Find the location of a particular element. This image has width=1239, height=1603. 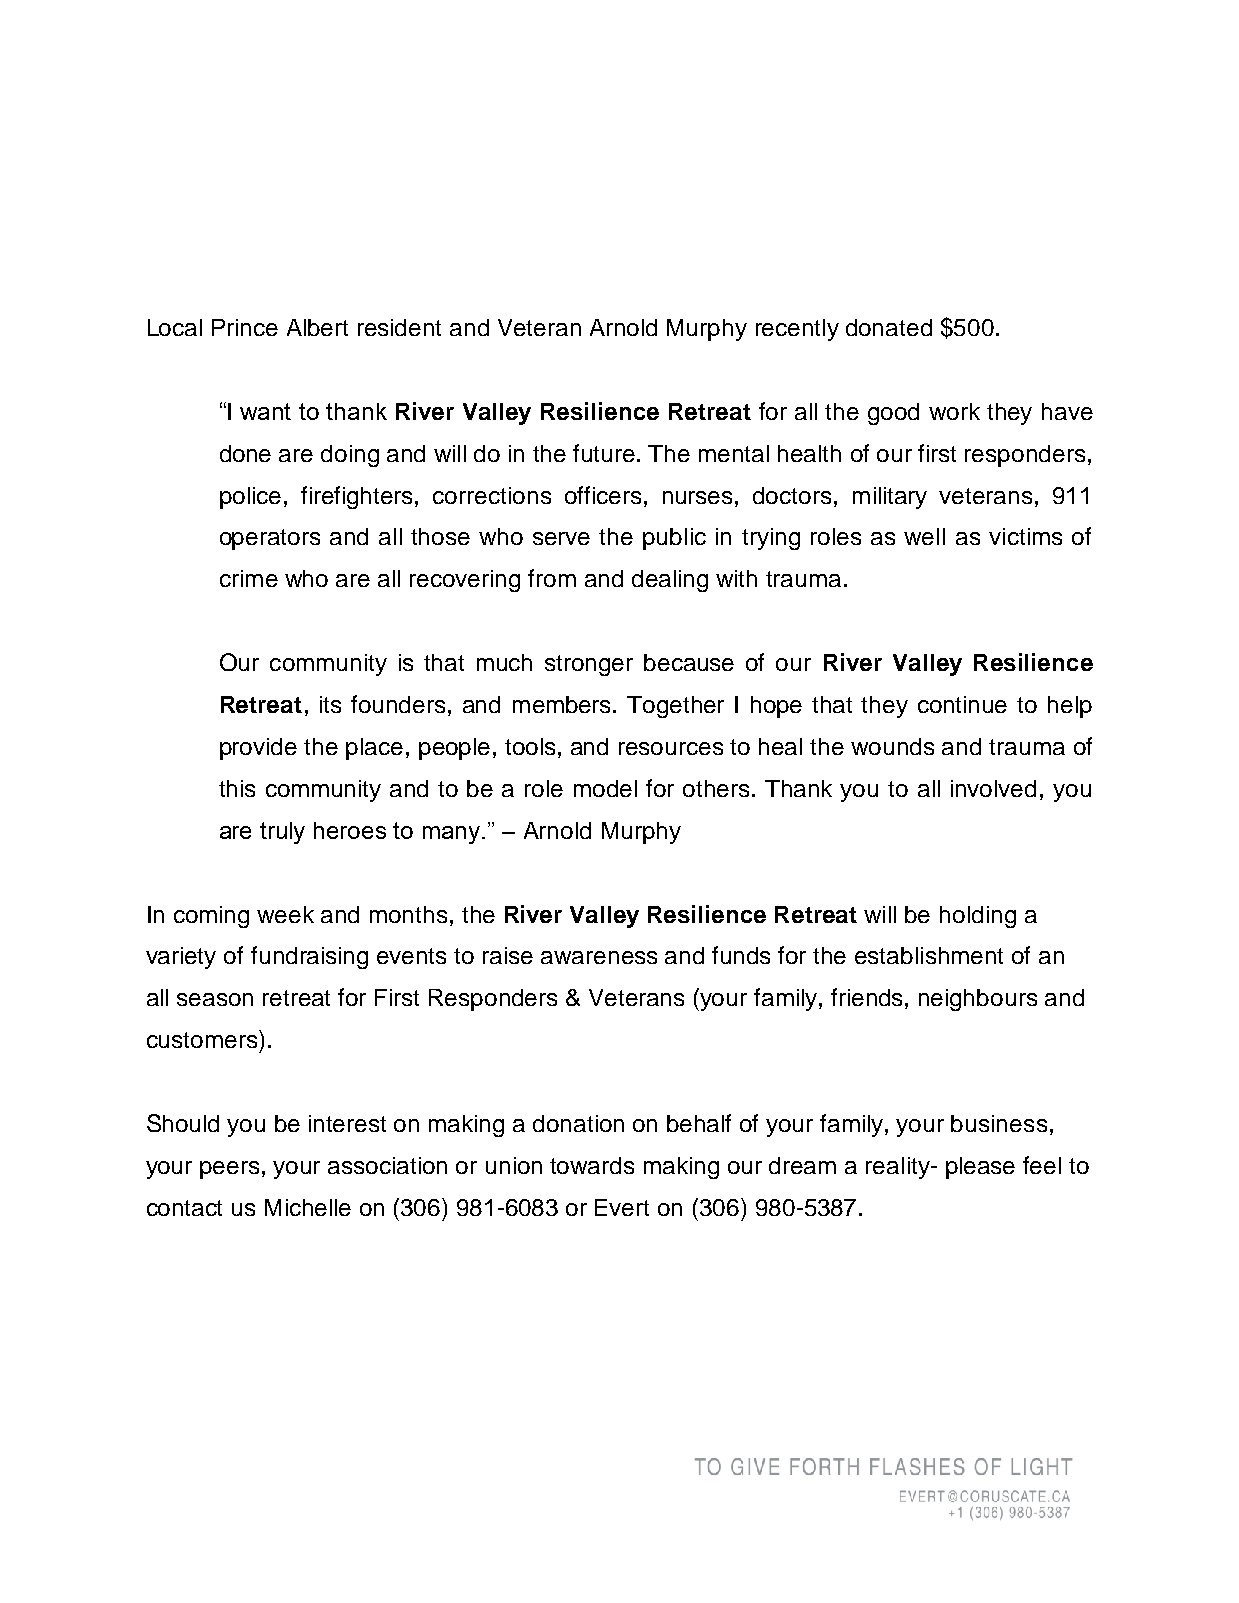

continue is located at coordinates (962, 704).
